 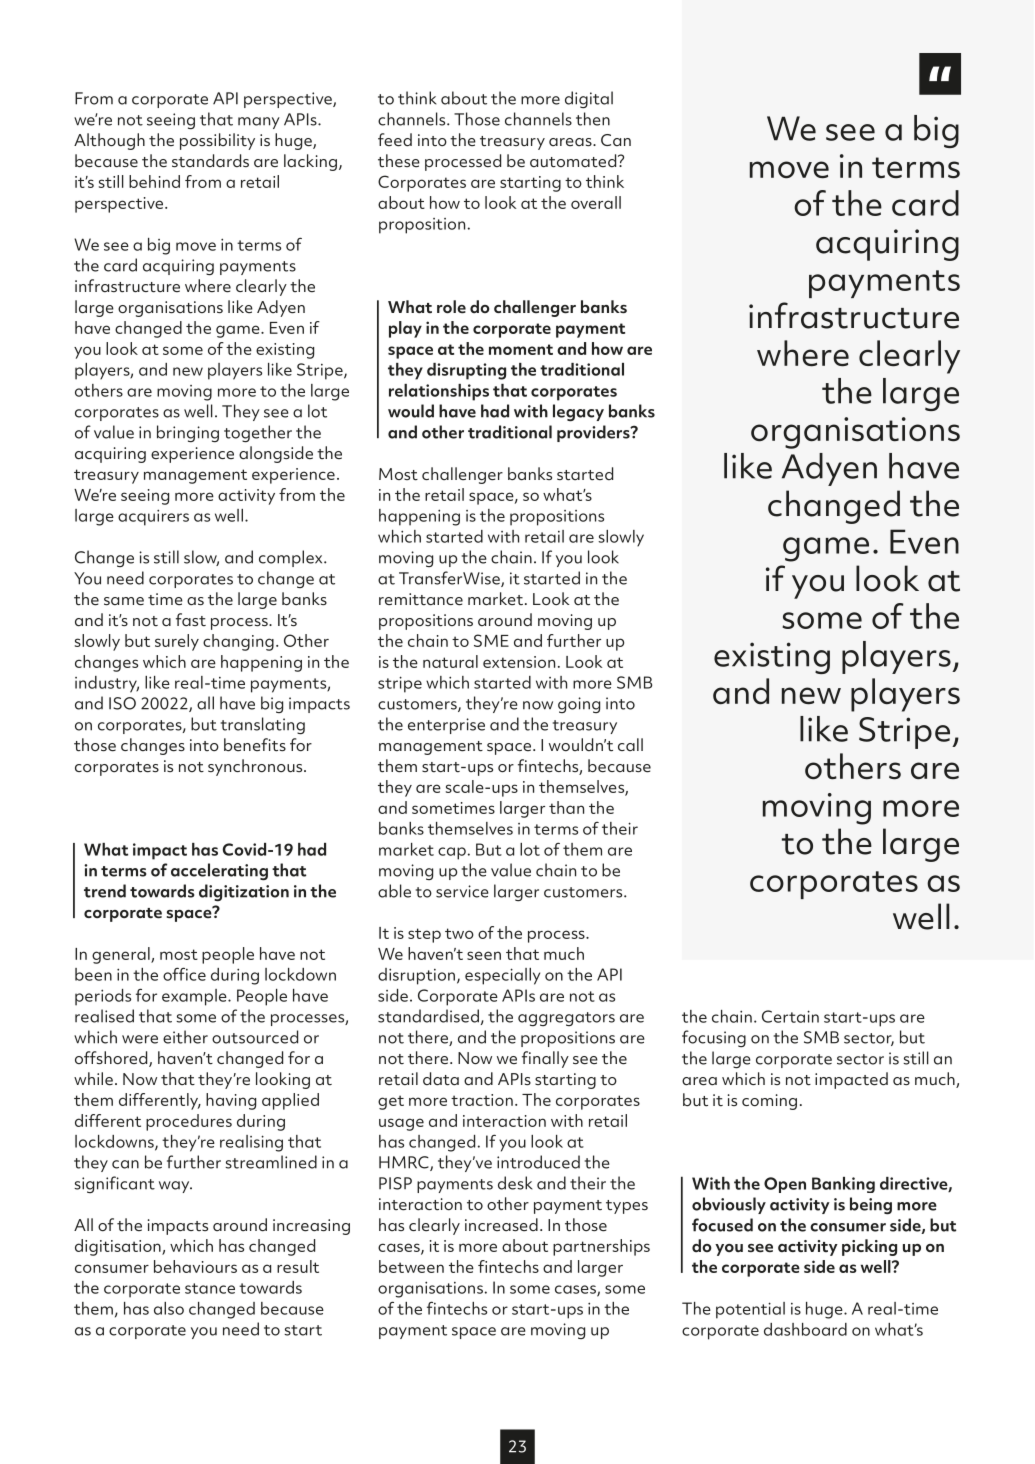 I want to click on accelerating, so click(x=219, y=872).
